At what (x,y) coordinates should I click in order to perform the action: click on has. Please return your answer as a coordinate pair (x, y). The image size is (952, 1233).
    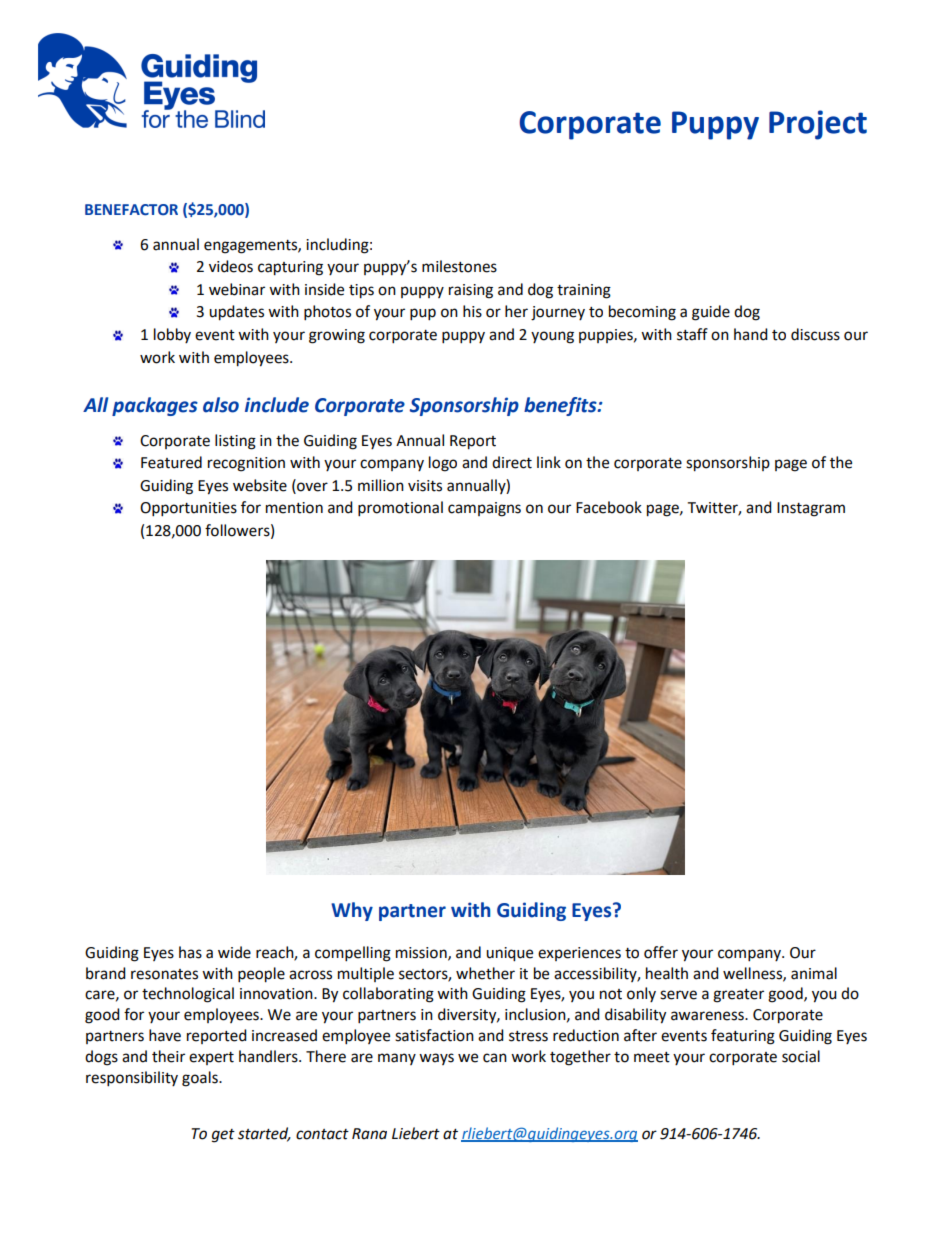
    Looking at the image, I should click on (190, 952).
